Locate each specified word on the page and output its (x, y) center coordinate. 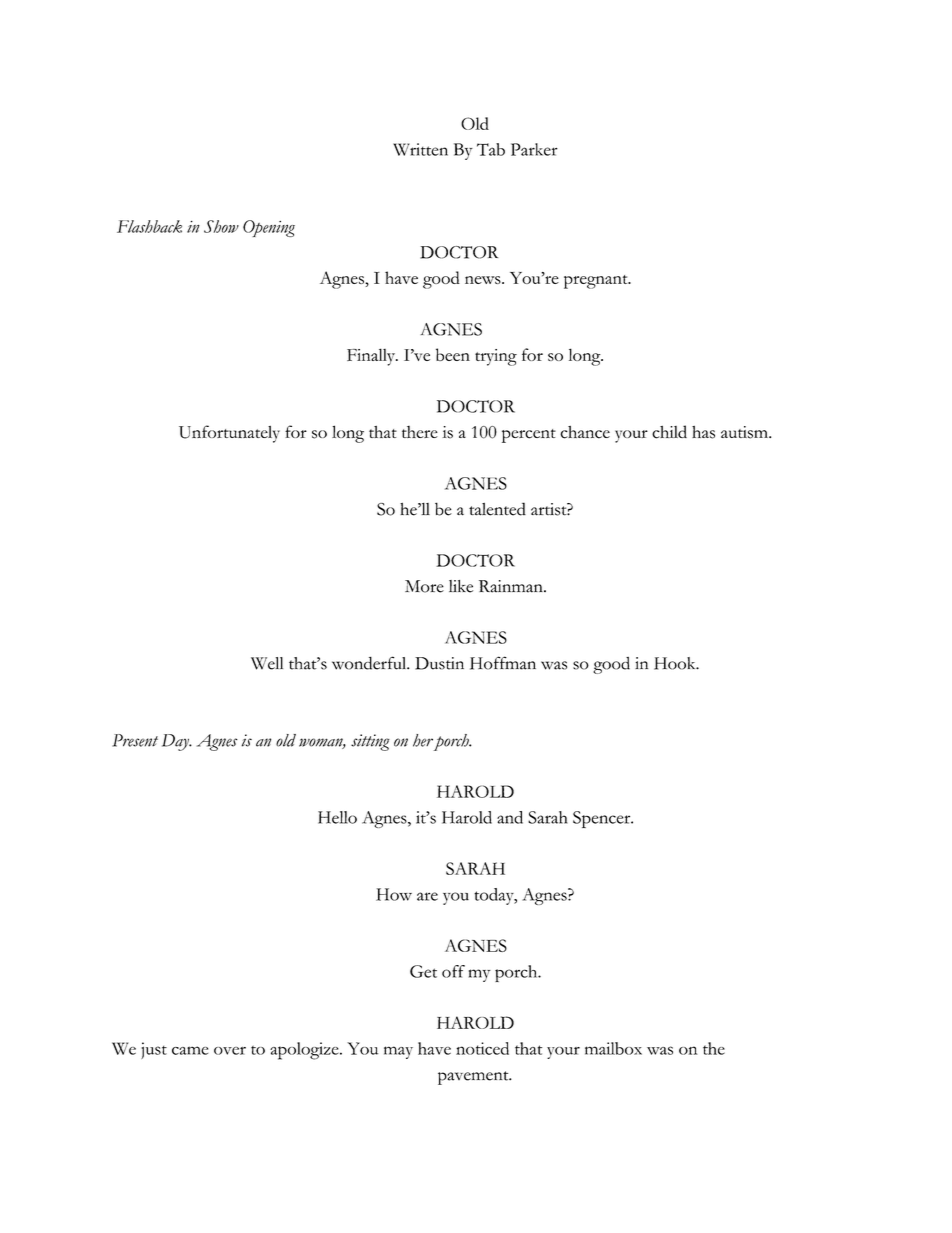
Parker (534, 149)
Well (267, 663)
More (424, 586)
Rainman (512, 586)
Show (221, 226)
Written (420, 149)
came (190, 1050)
